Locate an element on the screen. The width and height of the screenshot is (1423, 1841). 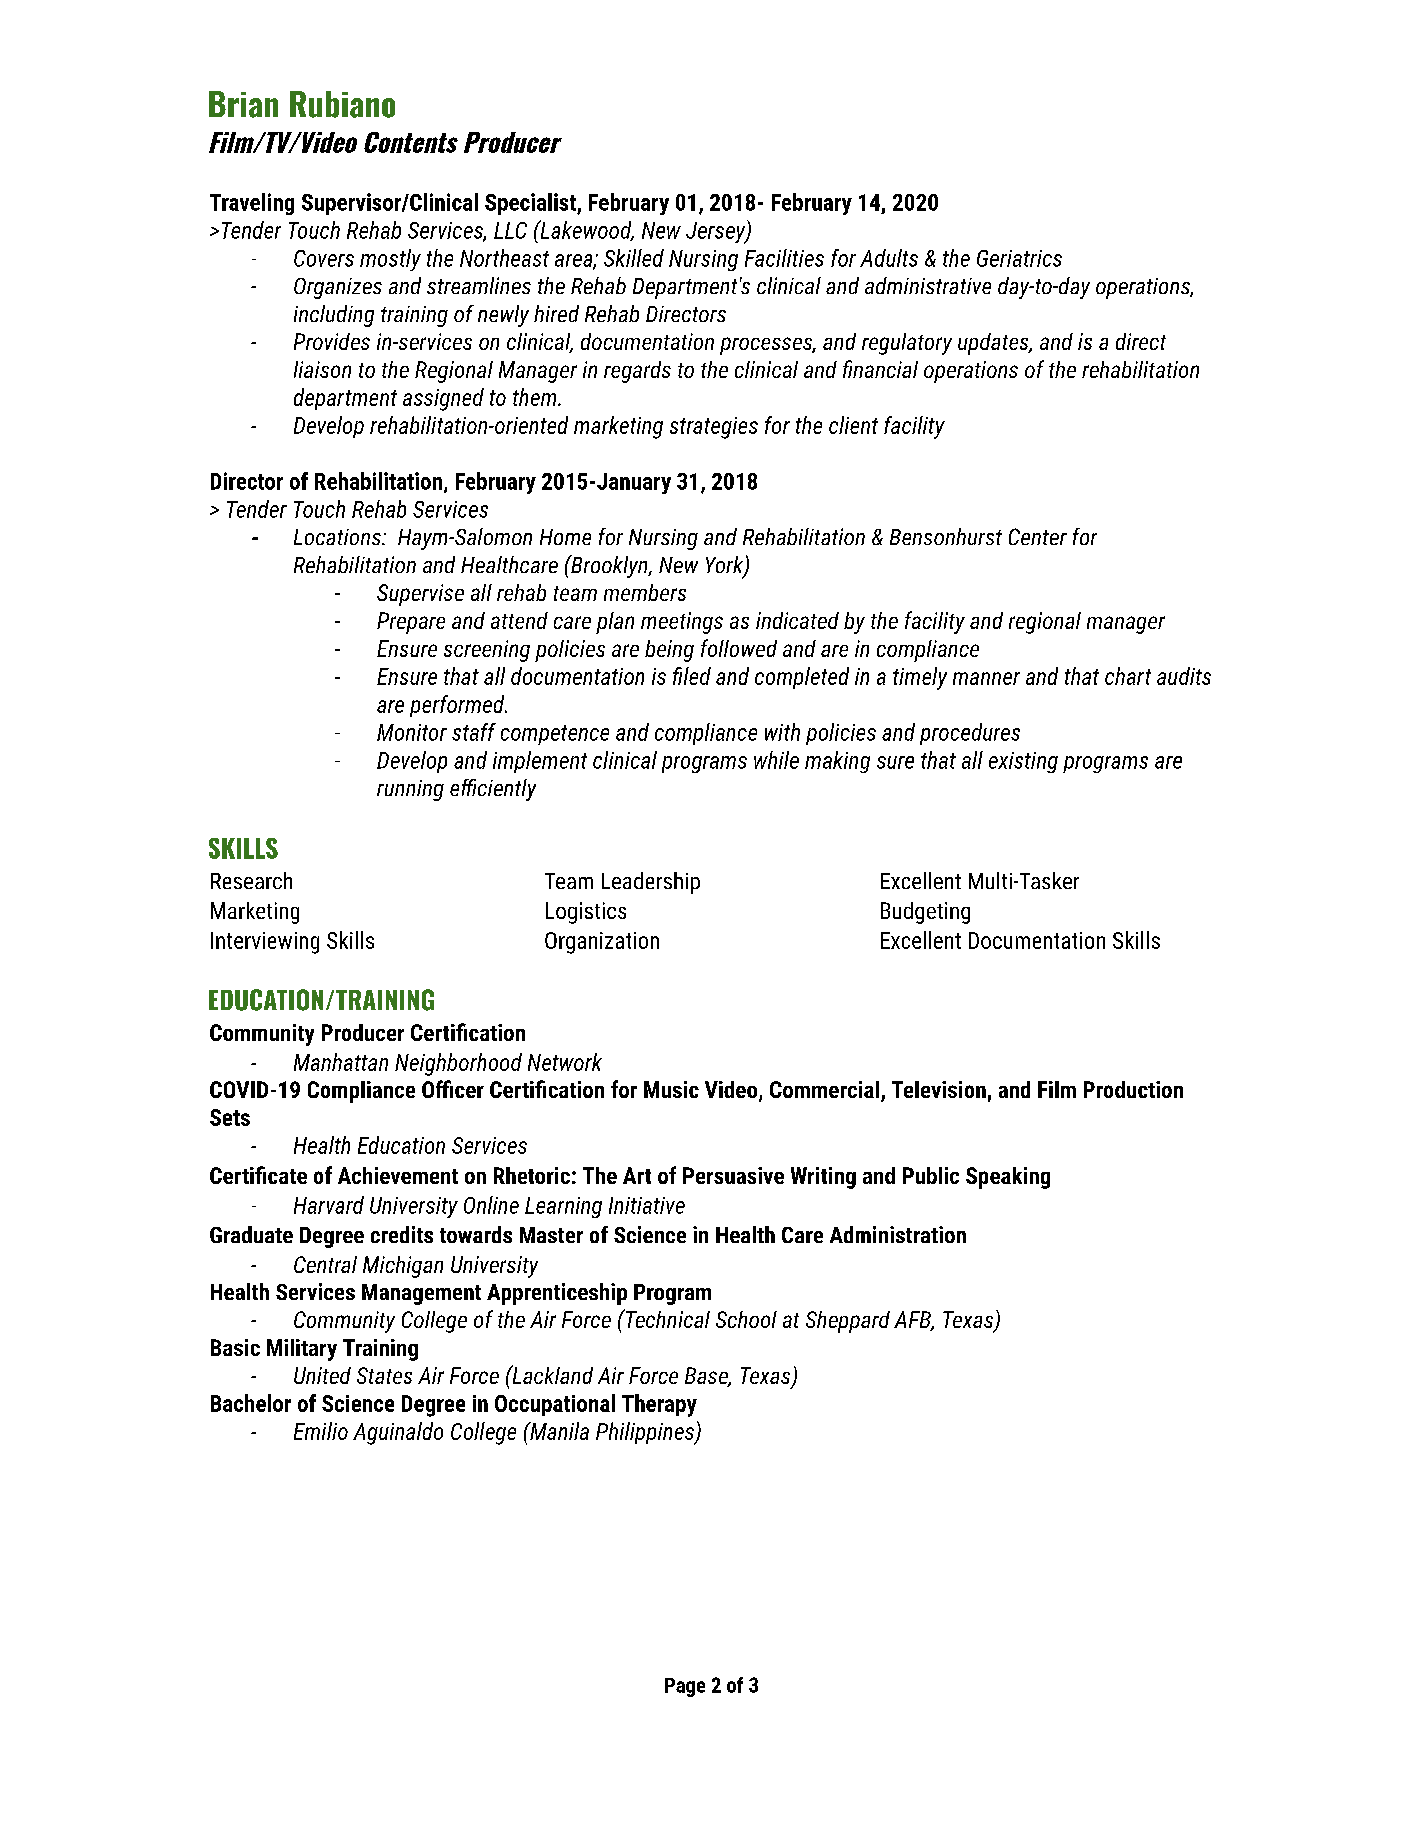
Emilio is located at coordinates (321, 1431).
